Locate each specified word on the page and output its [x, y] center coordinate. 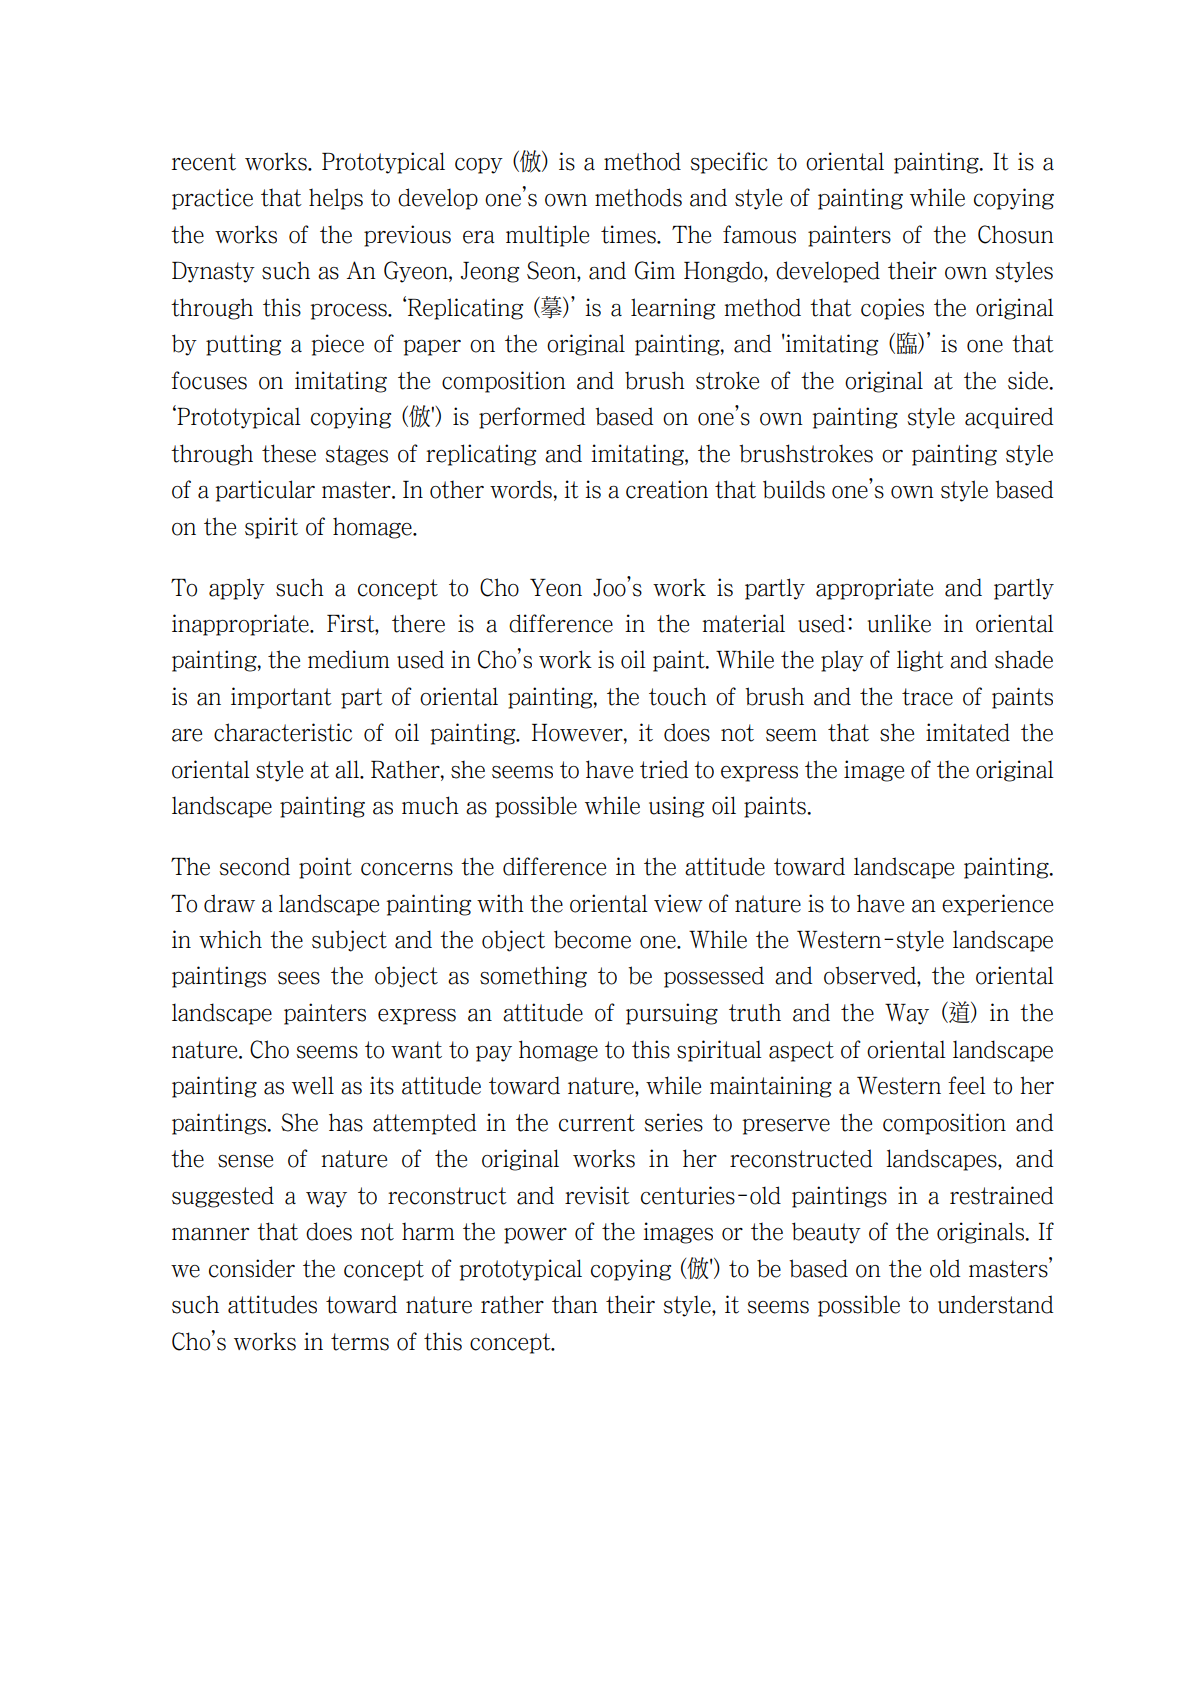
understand [995, 1304]
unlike [899, 623]
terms [360, 1342]
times [629, 234]
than [575, 1305]
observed [871, 975]
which [230, 939]
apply [237, 589]
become [592, 939]
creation [667, 489]
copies [892, 309]
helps [336, 199]
